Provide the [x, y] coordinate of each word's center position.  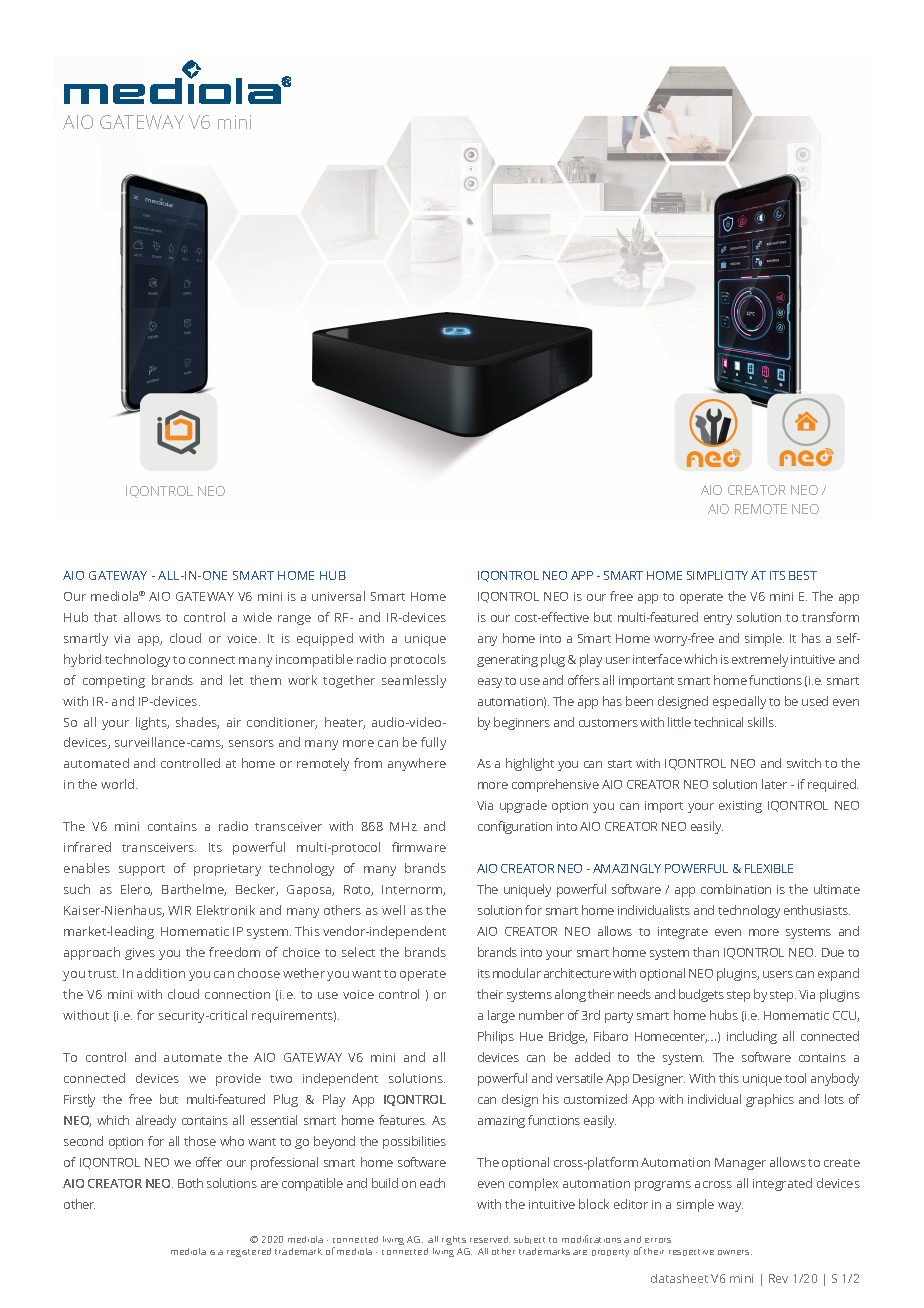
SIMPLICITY [717, 575]
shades [197, 723]
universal [338, 596]
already [156, 1121]
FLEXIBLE [769, 868]
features [402, 1120]
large [501, 1016]
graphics [770, 1100]
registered [249, 1252]
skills [762, 722]
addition [161, 973]
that [105, 617]
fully [433, 743]
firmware [419, 847]
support [142, 870]
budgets [701, 995]
